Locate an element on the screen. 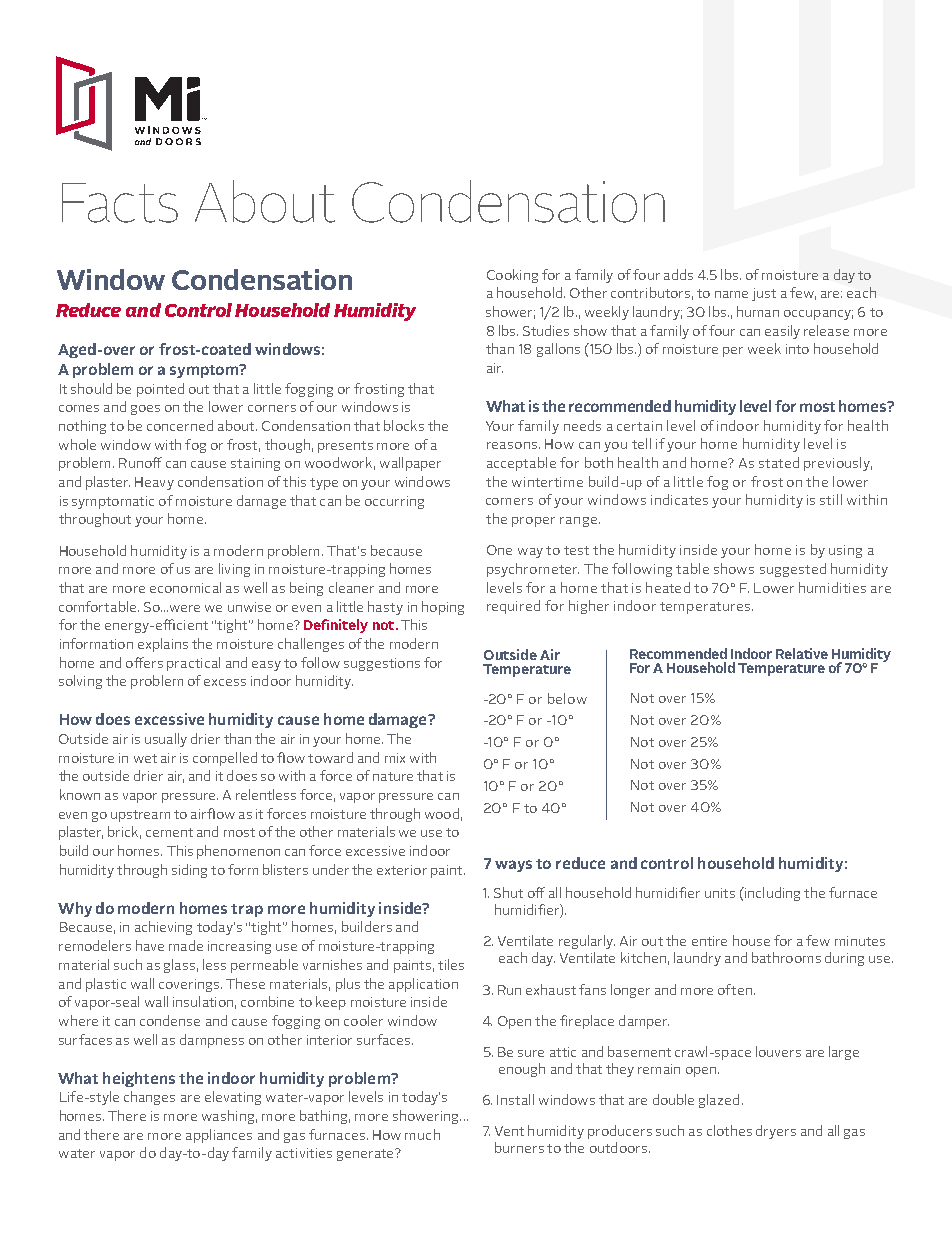  Relative is located at coordinates (802, 653).
